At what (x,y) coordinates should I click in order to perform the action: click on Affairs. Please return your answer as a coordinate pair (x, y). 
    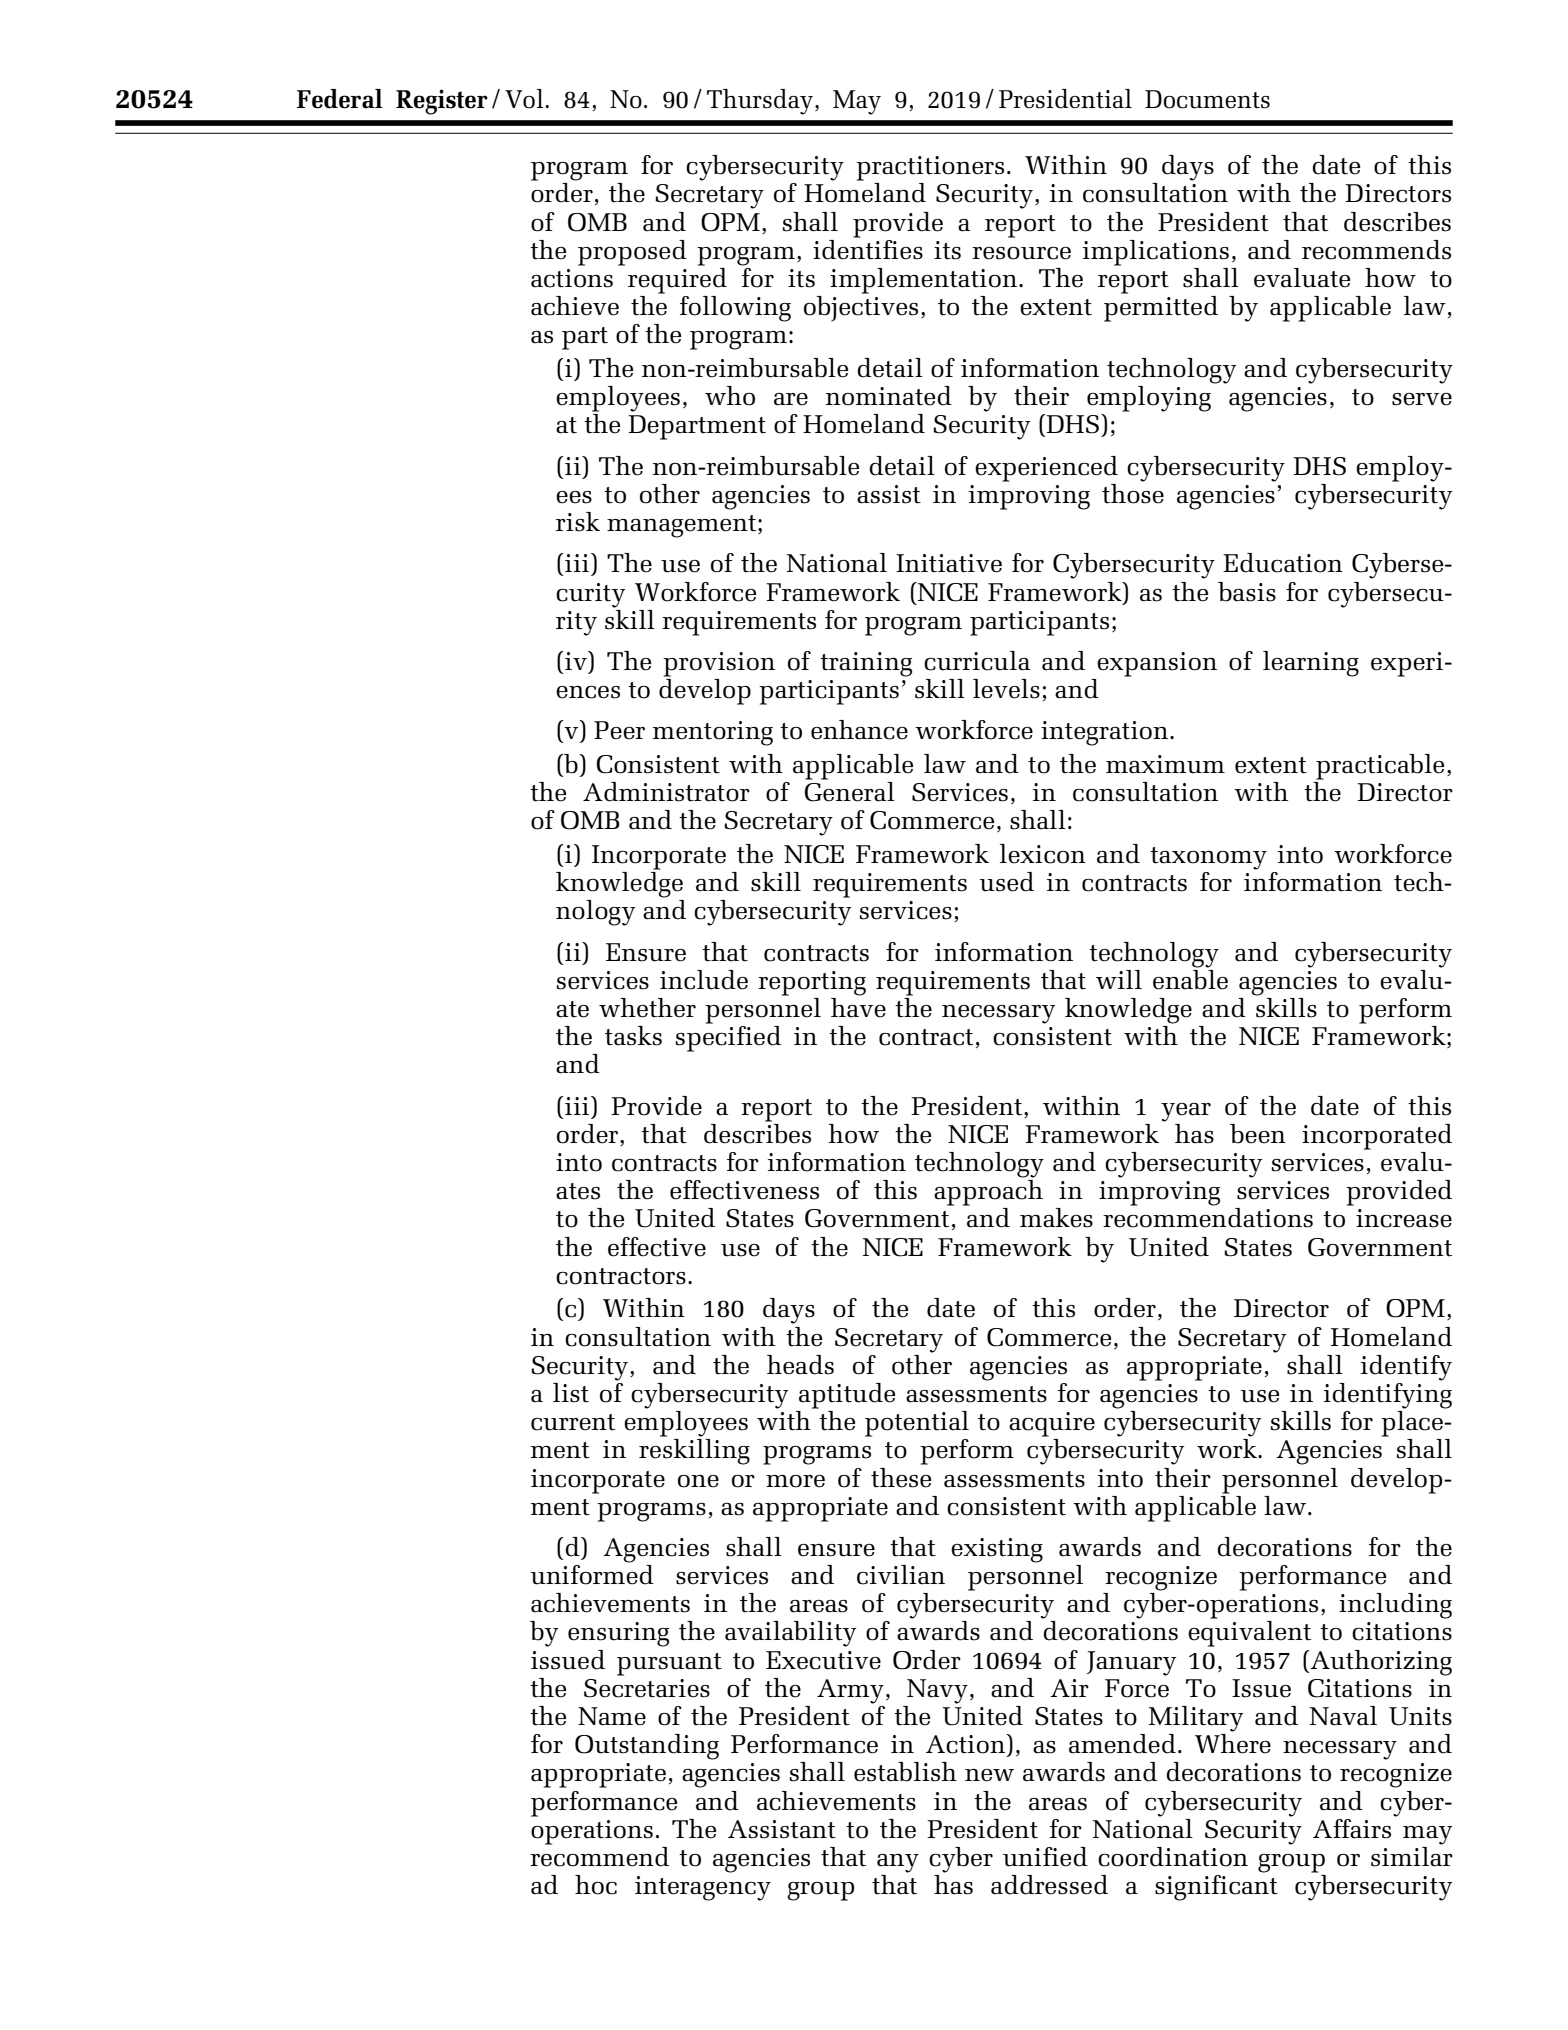
    Looking at the image, I should click on (1352, 1829).
